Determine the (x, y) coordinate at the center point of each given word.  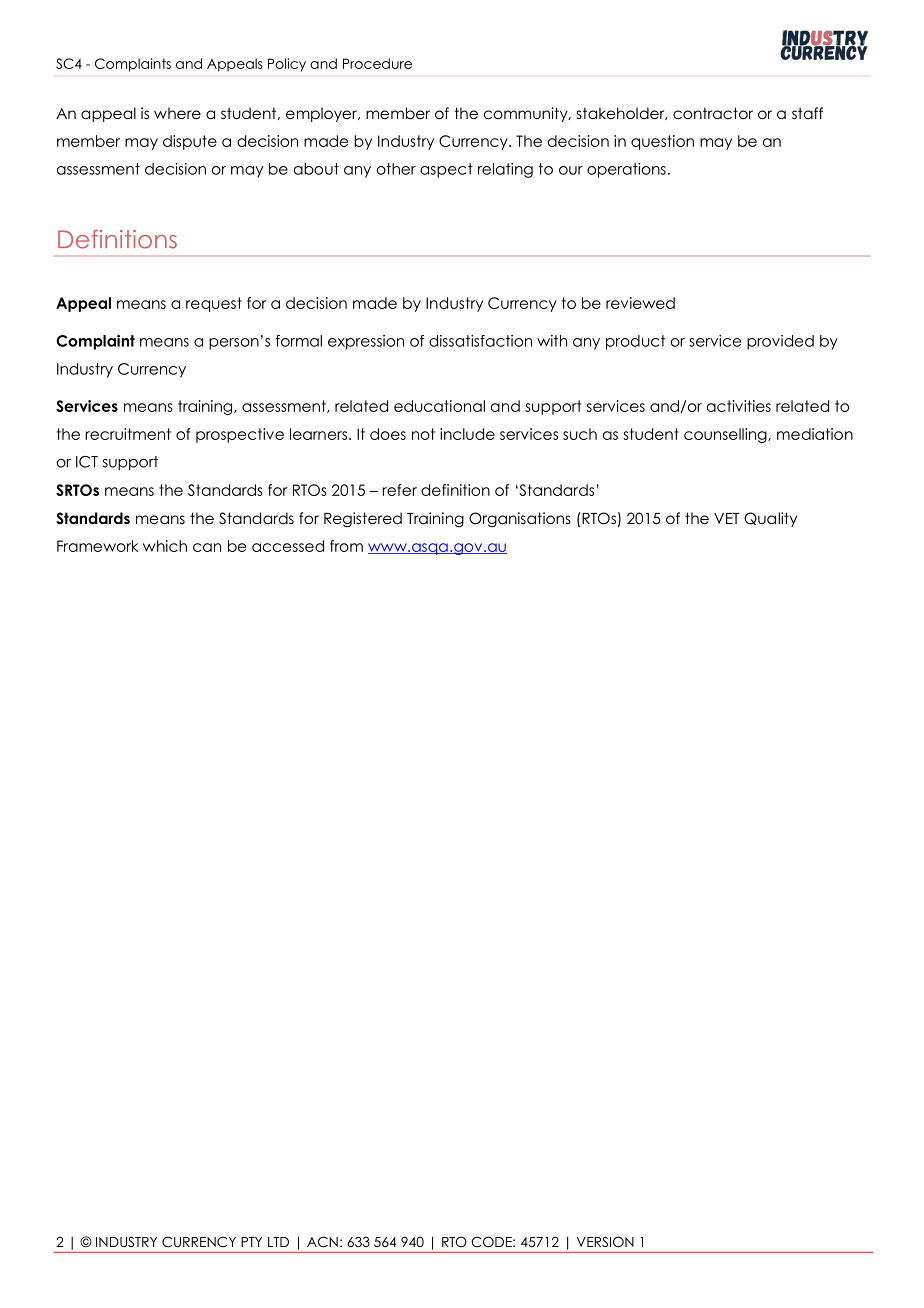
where (177, 113)
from (346, 546)
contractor (713, 113)
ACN (322, 1242)
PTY (251, 1242)
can (207, 547)
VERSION (605, 1242)
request (214, 304)
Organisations (520, 519)
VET (726, 518)
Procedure (377, 63)
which (165, 546)
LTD (278, 1242)
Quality (770, 519)
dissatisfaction (480, 341)
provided (780, 342)
